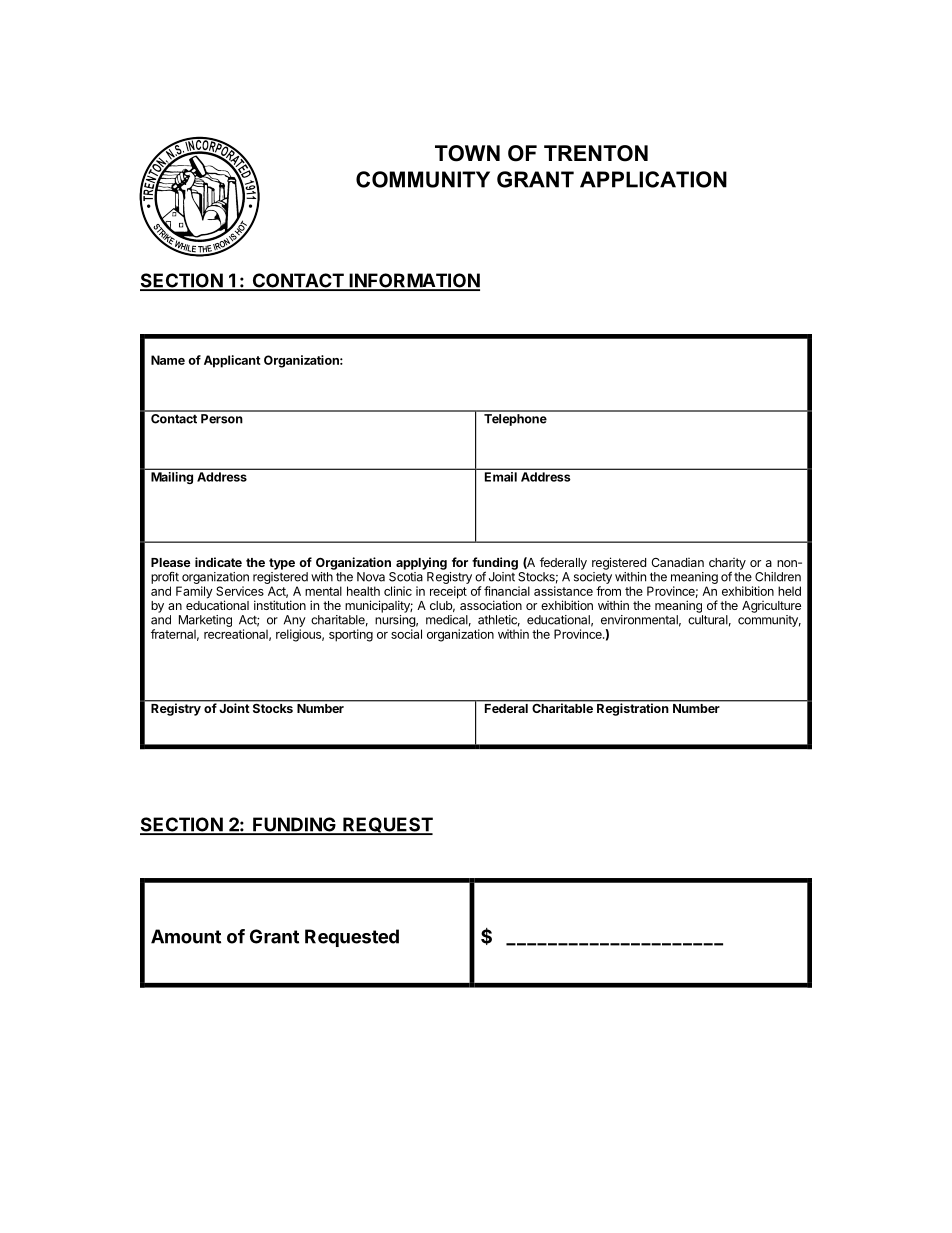  Describe the element at coordinates (501, 477) in the image. I see `Email` at that location.
